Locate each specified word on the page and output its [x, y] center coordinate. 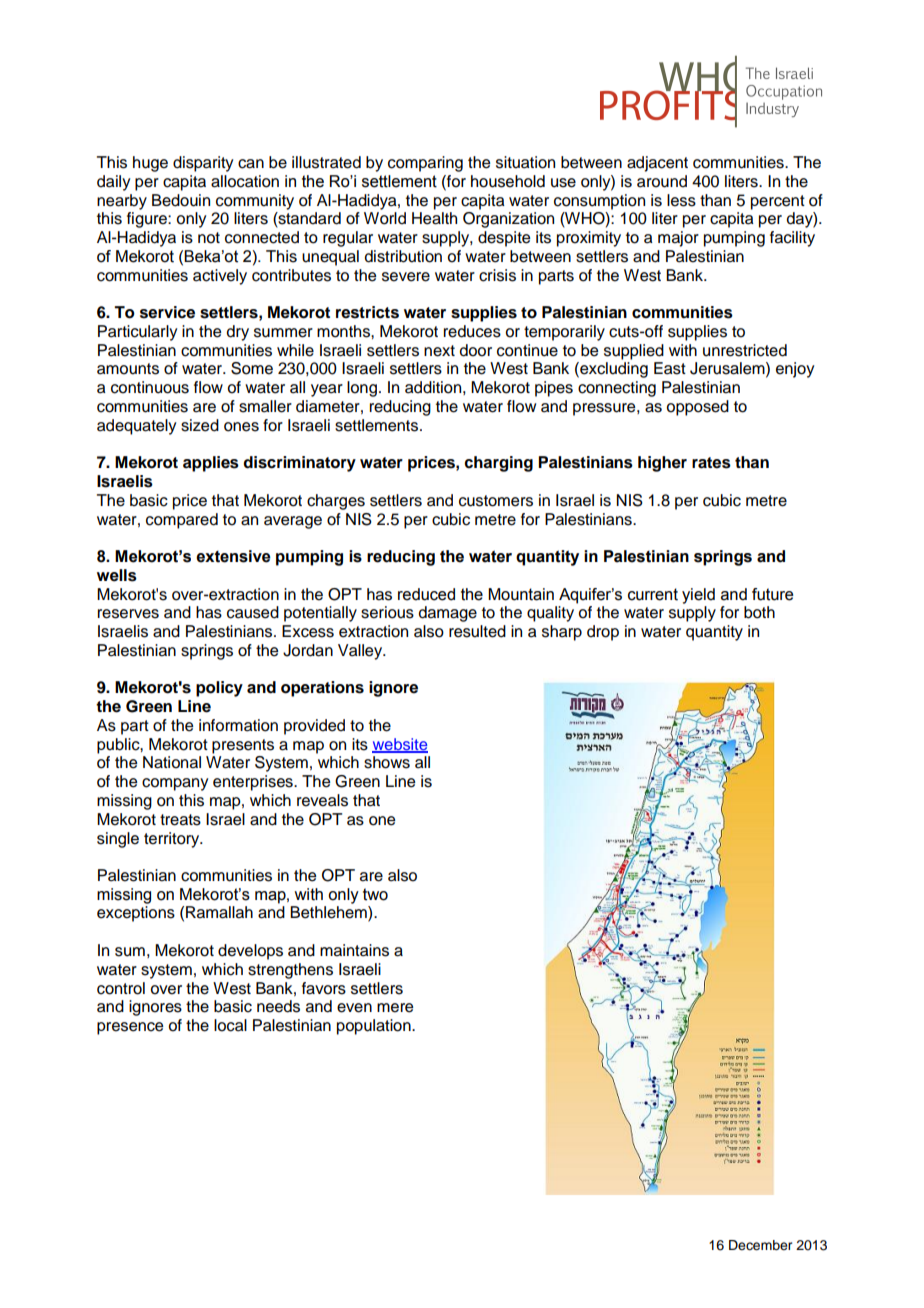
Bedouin [181, 200]
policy [219, 689]
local [230, 1025]
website [400, 745]
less [681, 200]
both [759, 612]
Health [434, 218]
